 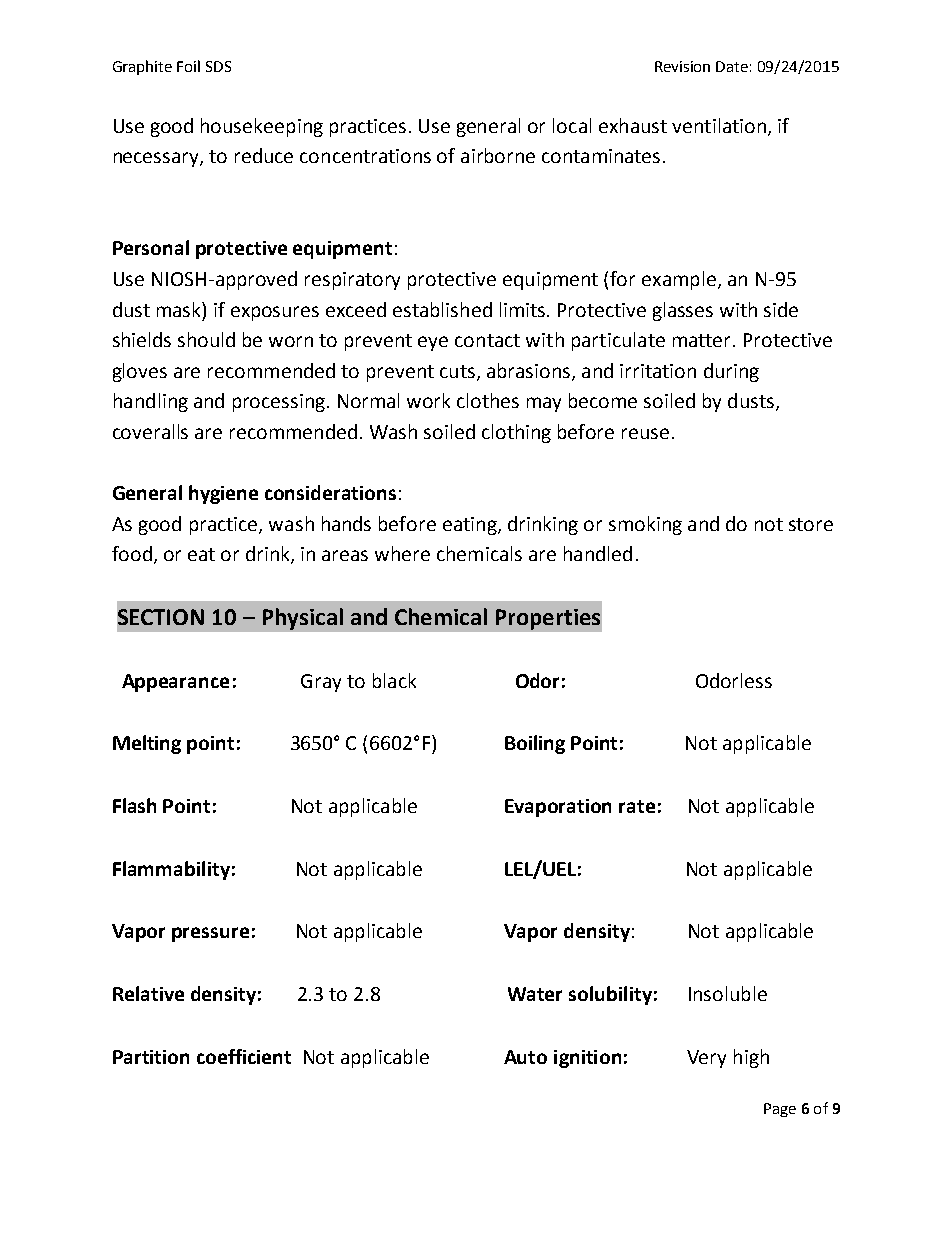 What do you see at coordinates (206, 339) in the screenshot?
I see `should` at bounding box center [206, 339].
